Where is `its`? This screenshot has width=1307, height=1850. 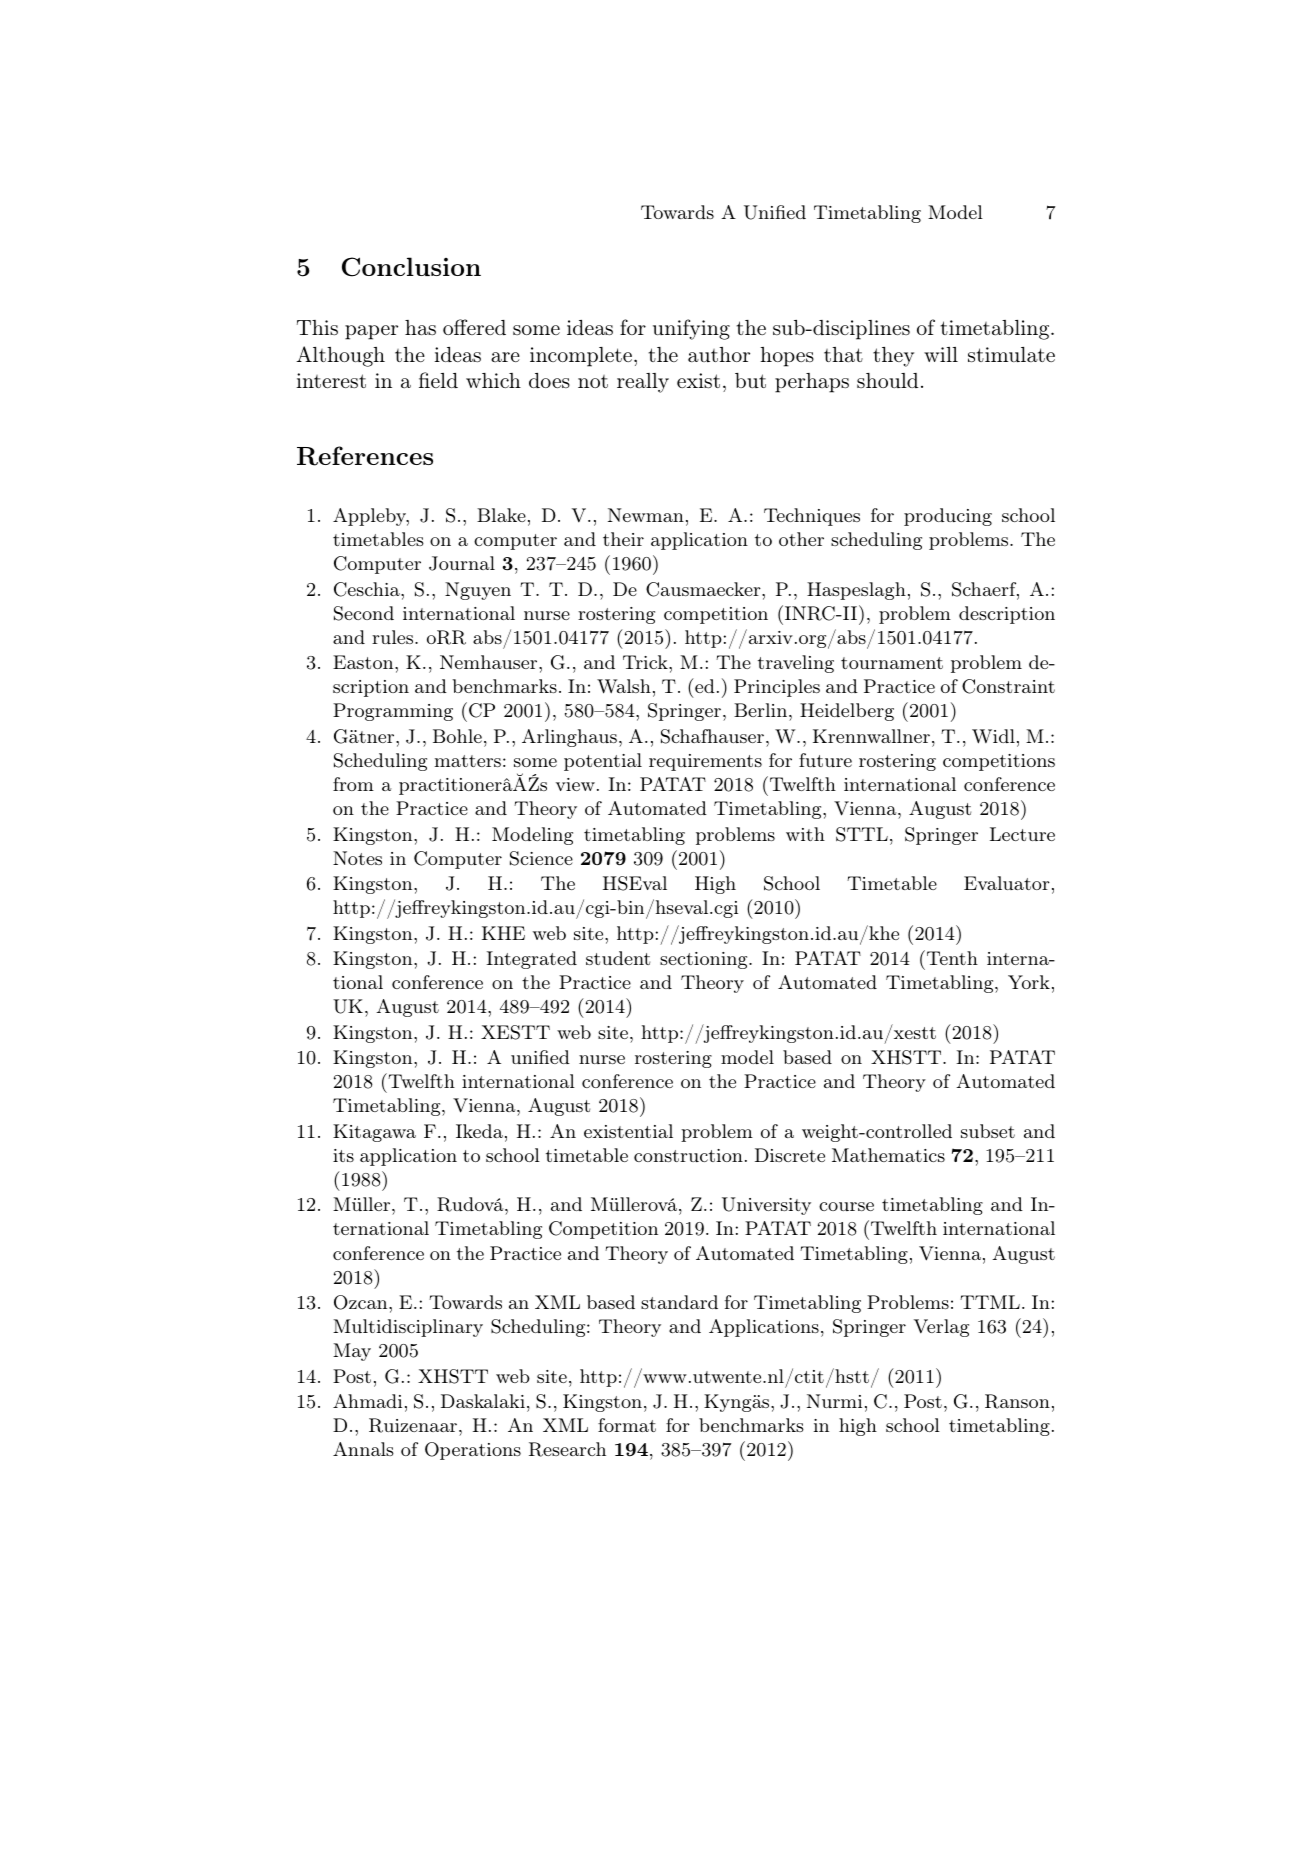 its is located at coordinates (343, 1155).
